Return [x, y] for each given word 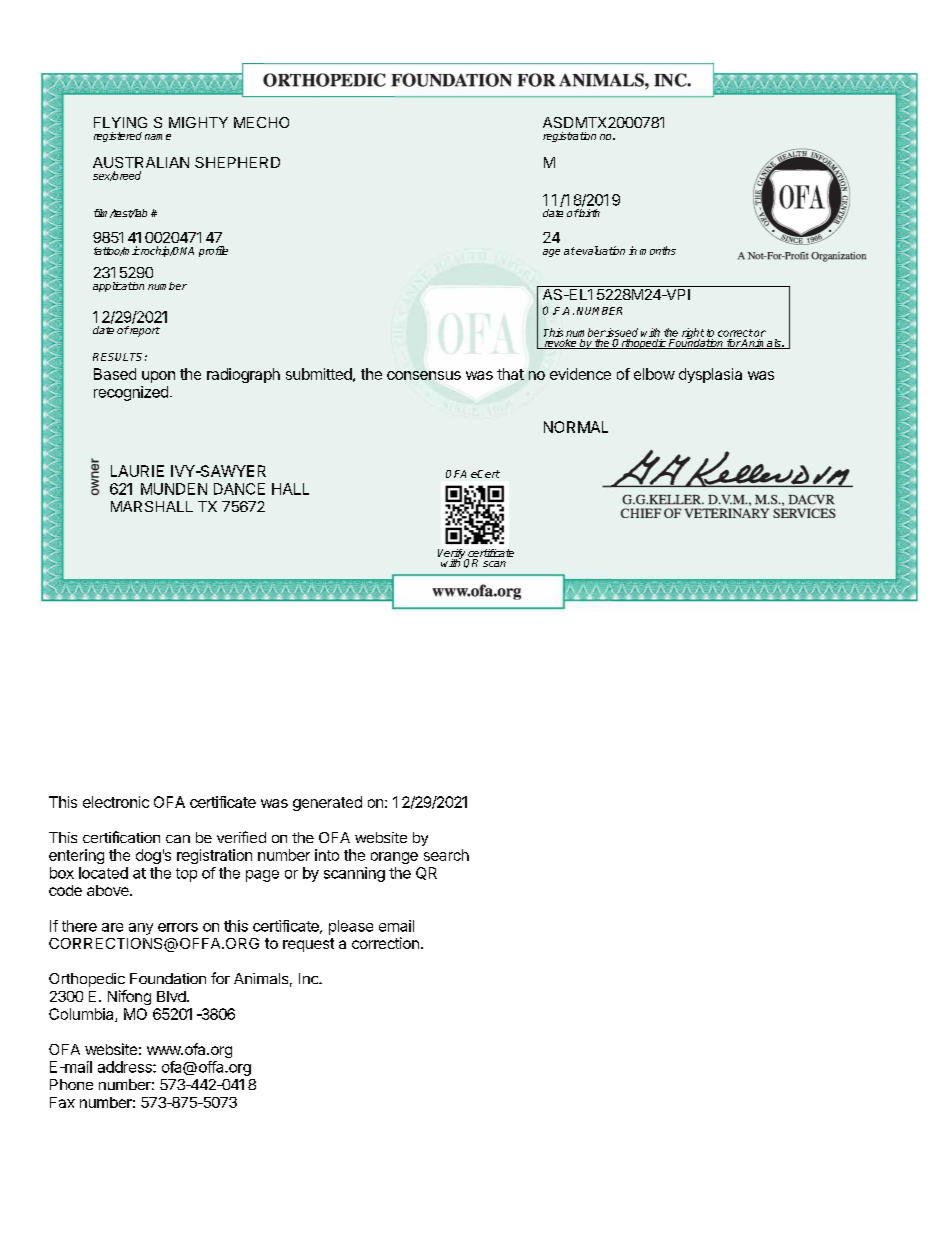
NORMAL [576, 427]
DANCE [239, 489]
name [158, 137]
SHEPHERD [237, 162]
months [658, 250]
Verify [452, 555]
